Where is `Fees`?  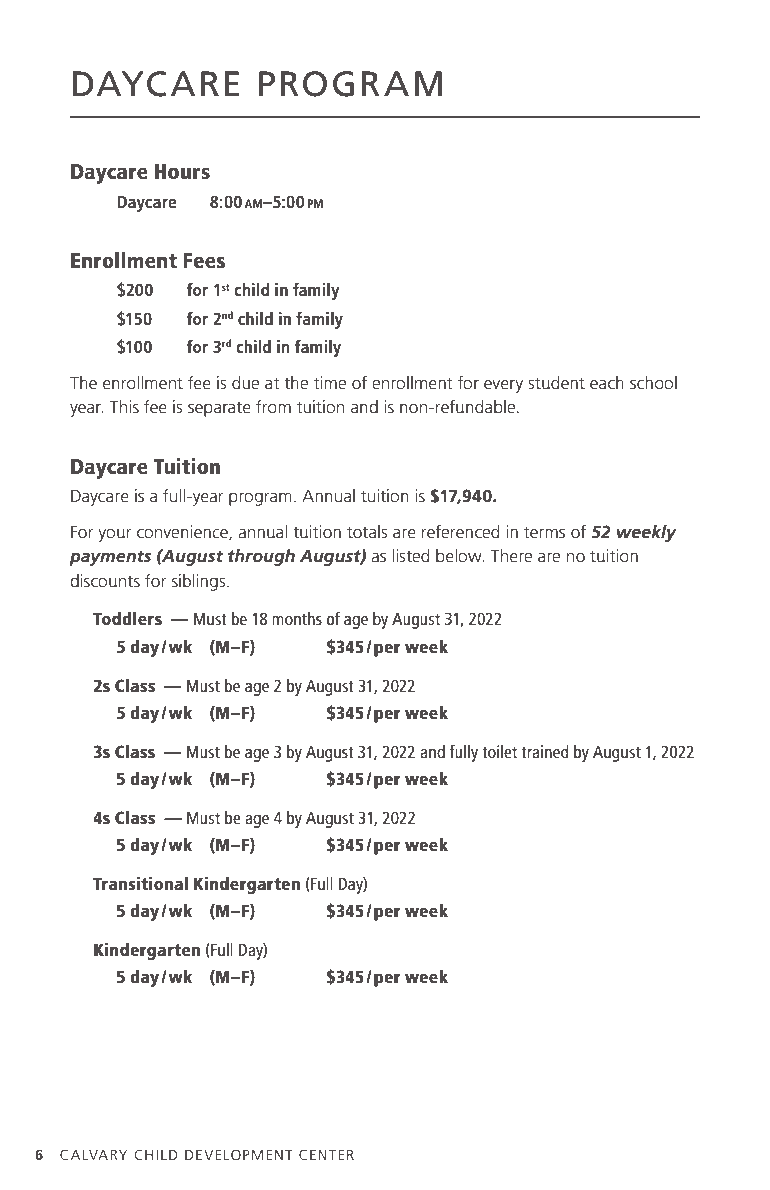 Fees is located at coordinates (204, 260).
